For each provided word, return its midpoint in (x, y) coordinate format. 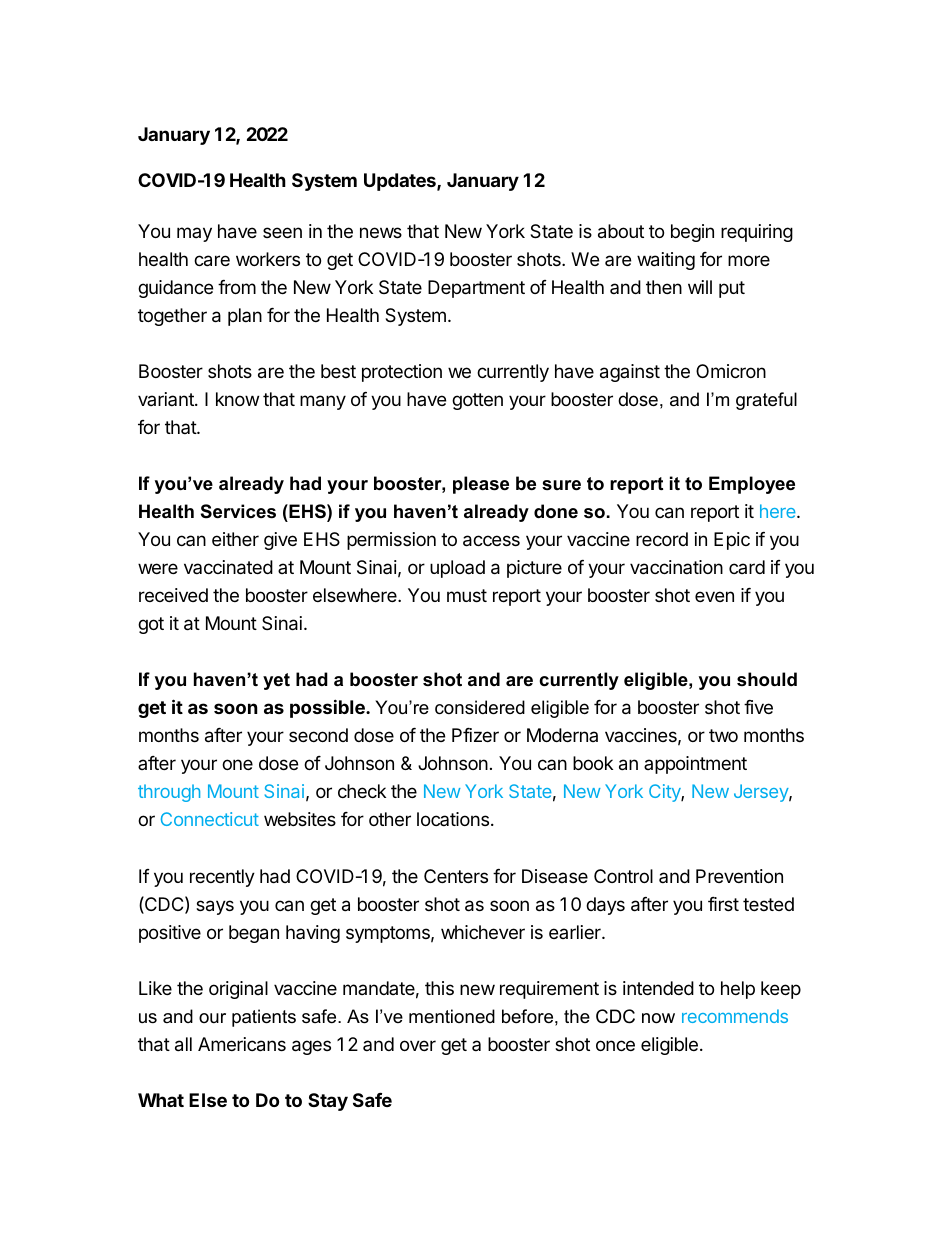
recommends (735, 1016)
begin (692, 233)
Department (476, 289)
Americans (242, 1044)
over (418, 1045)
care (212, 261)
